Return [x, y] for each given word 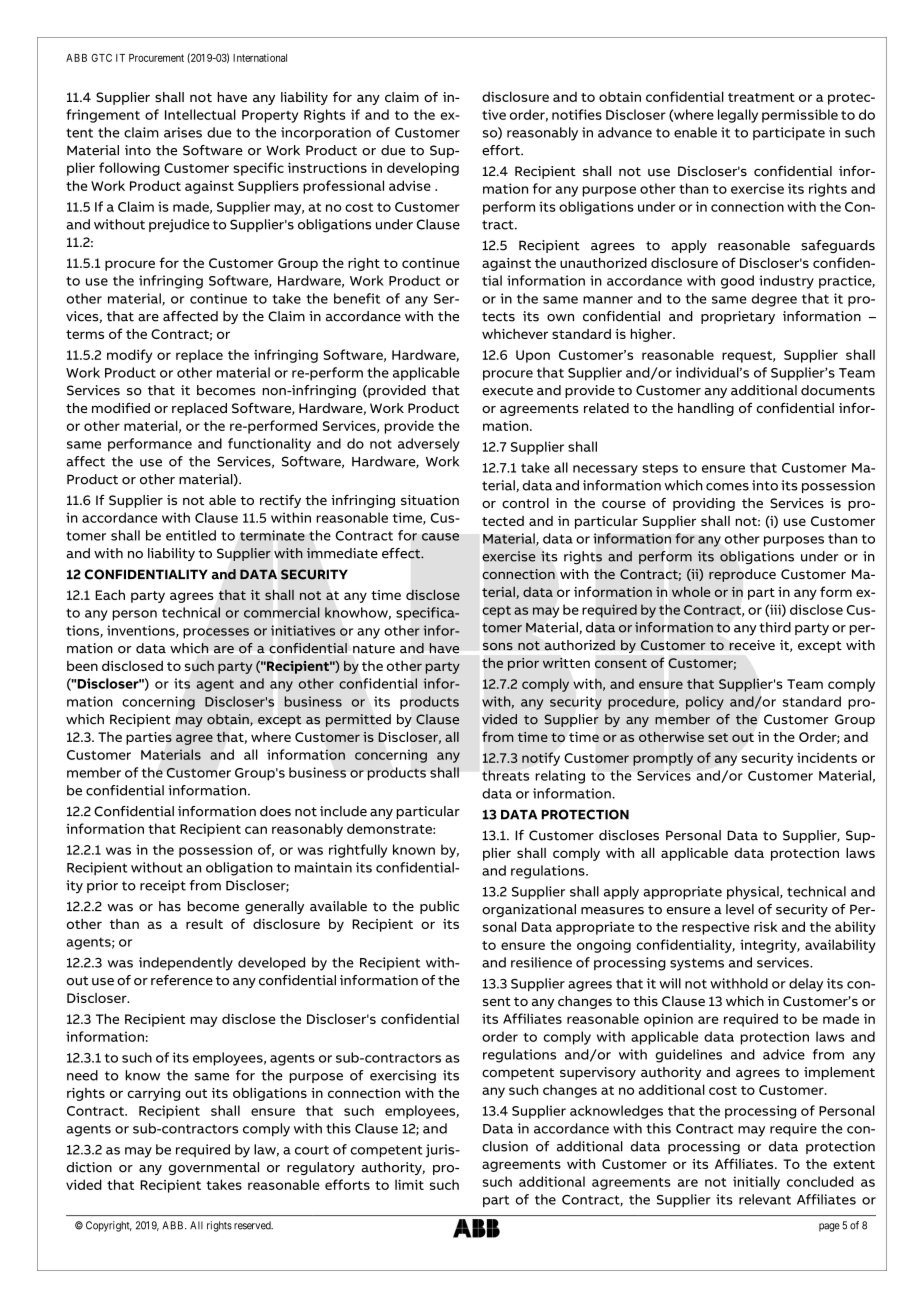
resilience [541, 962]
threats [505, 775]
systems [697, 964]
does [275, 811]
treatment [761, 97]
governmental [213, 1168]
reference [182, 980]
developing [423, 169]
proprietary [738, 317]
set [718, 737]
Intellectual [200, 114]
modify [129, 356]
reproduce [742, 575]
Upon [533, 356]
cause [440, 537]
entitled [191, 535]
